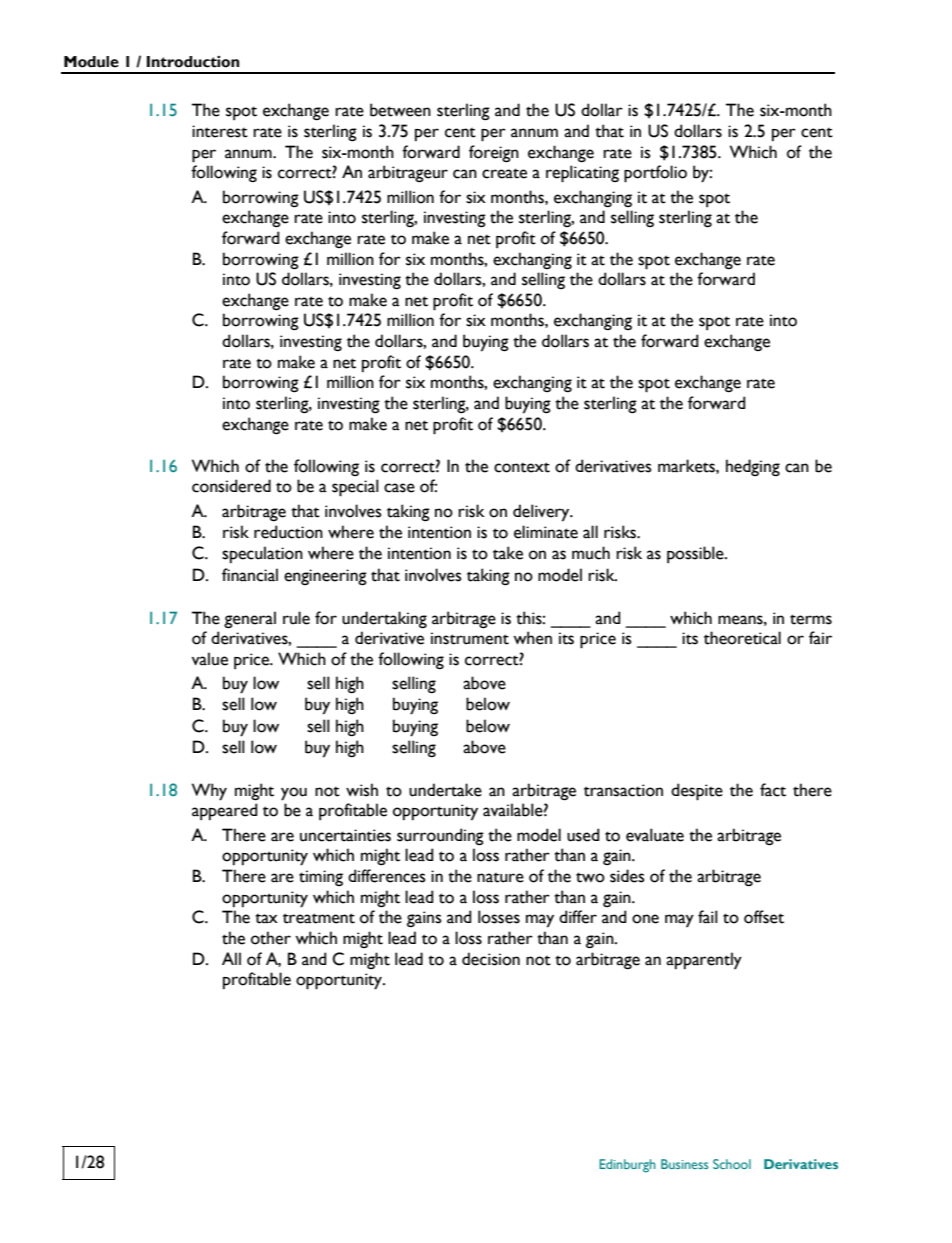  What do you see at coordinates (522, 467) in the image?
I see `context` at bounding box center [522, 467].
